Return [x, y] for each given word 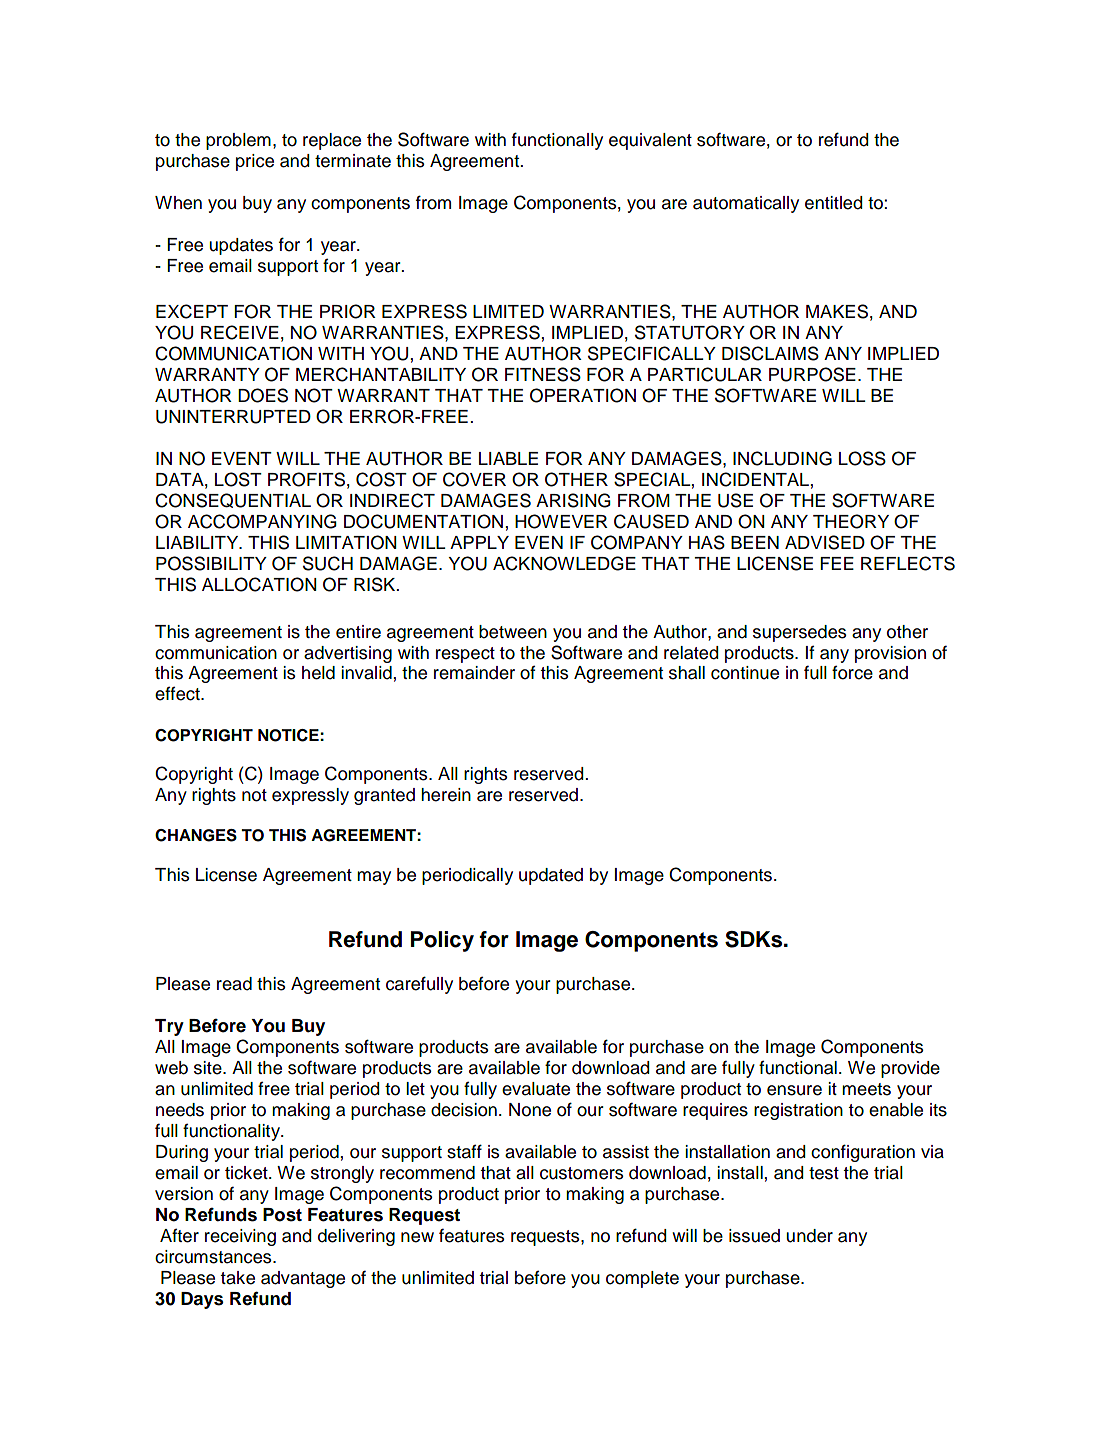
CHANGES [196, 835]
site [209, 1068]
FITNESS [543, 374]
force [852, 672]
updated [551, 876]
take [237, 1278]
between [513, 632]
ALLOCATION [259, 584]
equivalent [650, 141]
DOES [263, 395]
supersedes [800, 633]
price [255, 162]
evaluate [536, 1089]
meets [866, 1089]
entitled [834, 203]
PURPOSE [812, 374]
